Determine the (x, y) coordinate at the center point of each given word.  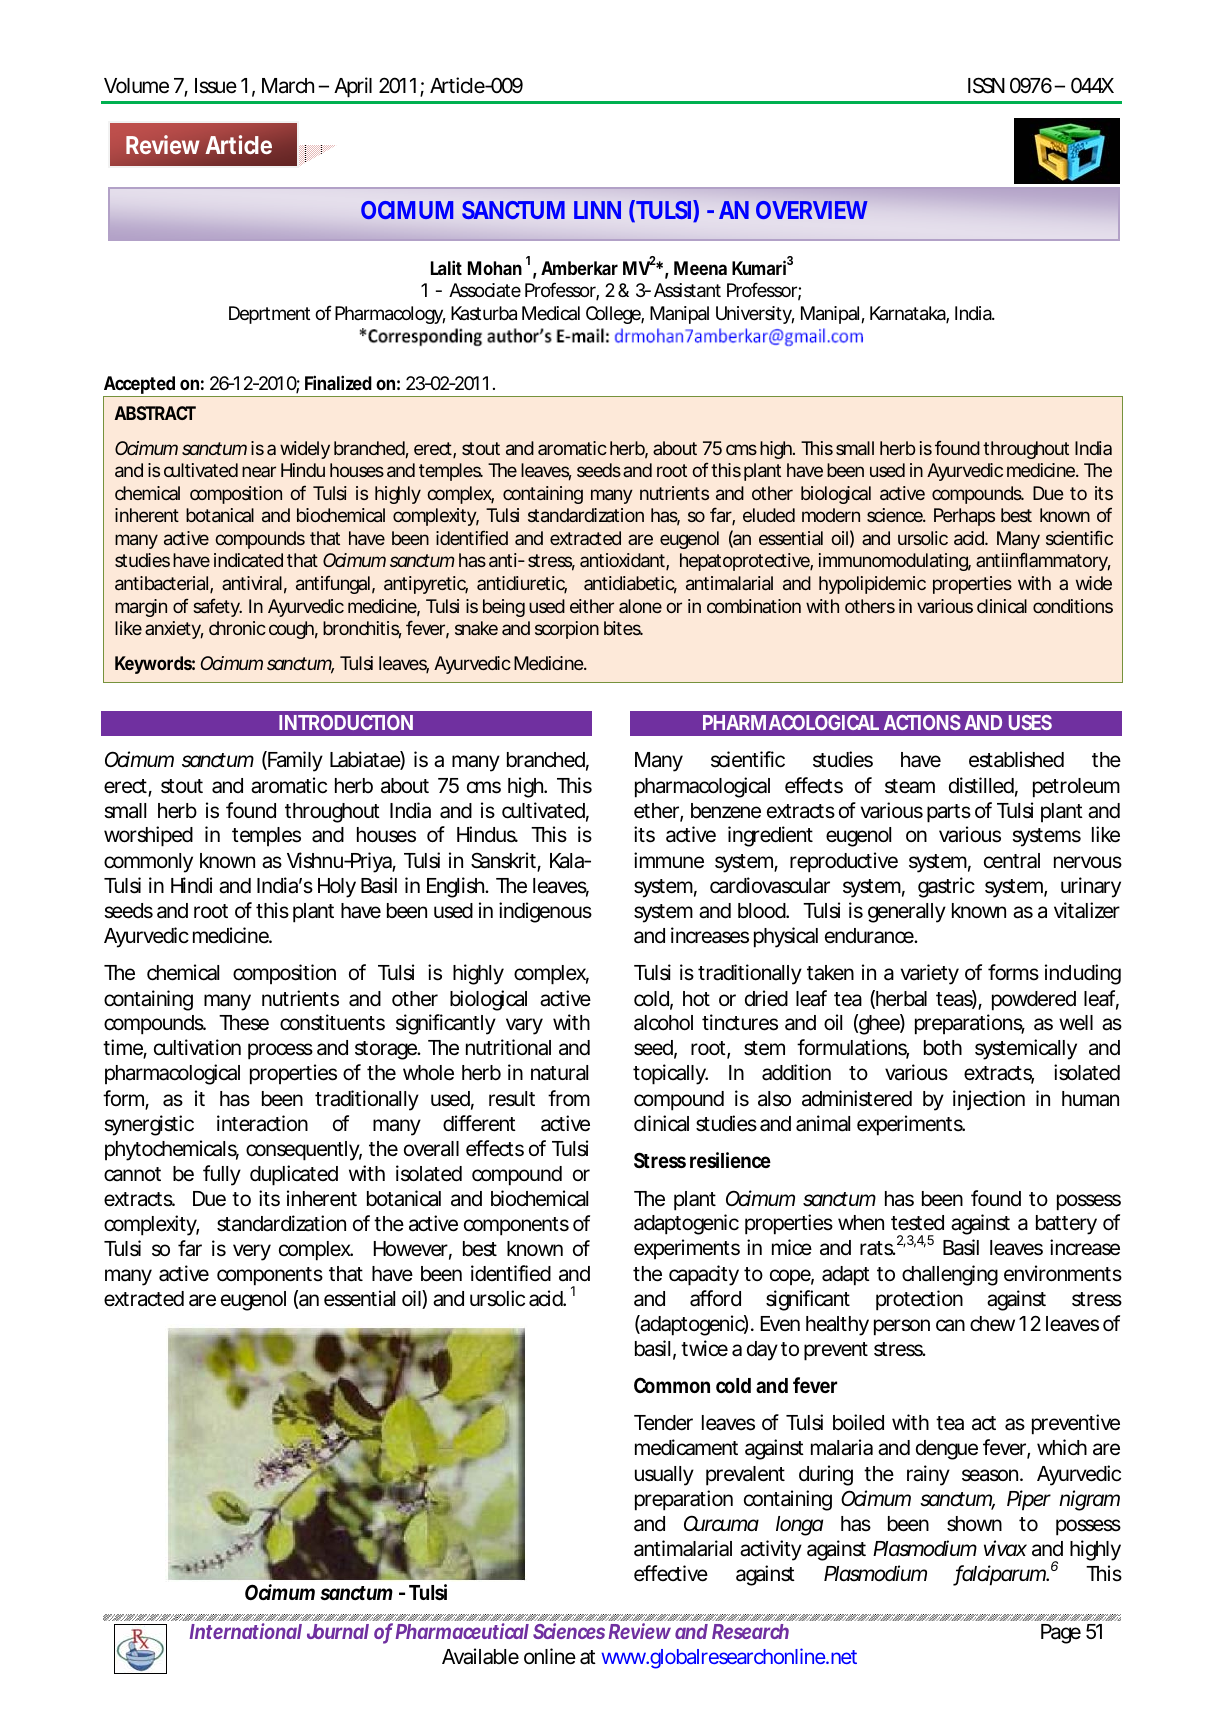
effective (671, 1573)
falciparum (1000, 1575)
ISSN (986, 85)
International (246, 1631)
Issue (216, 86)
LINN (597, 210)
